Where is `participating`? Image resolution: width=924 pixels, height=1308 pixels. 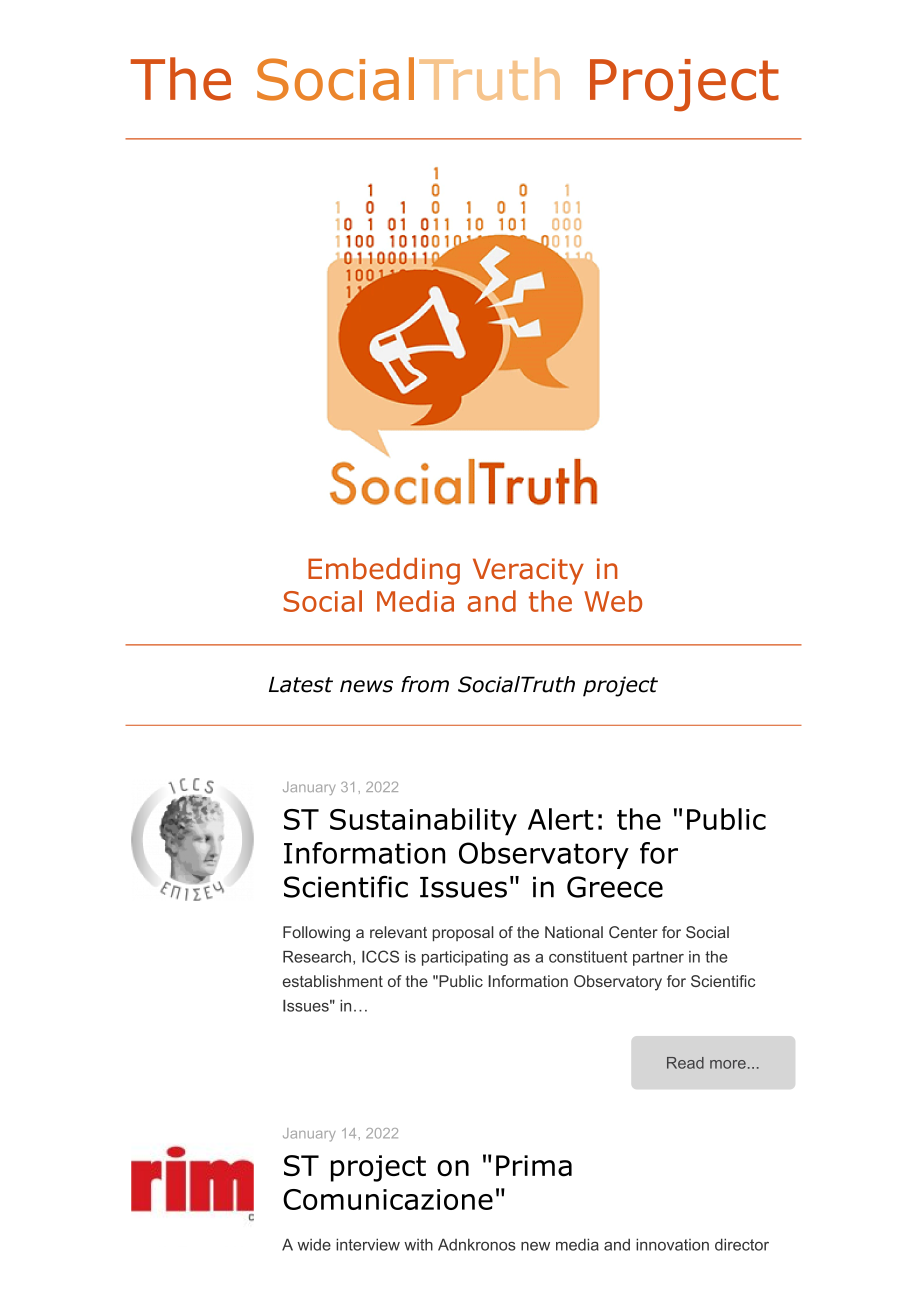 participating is located at coordinates (465, 958).
